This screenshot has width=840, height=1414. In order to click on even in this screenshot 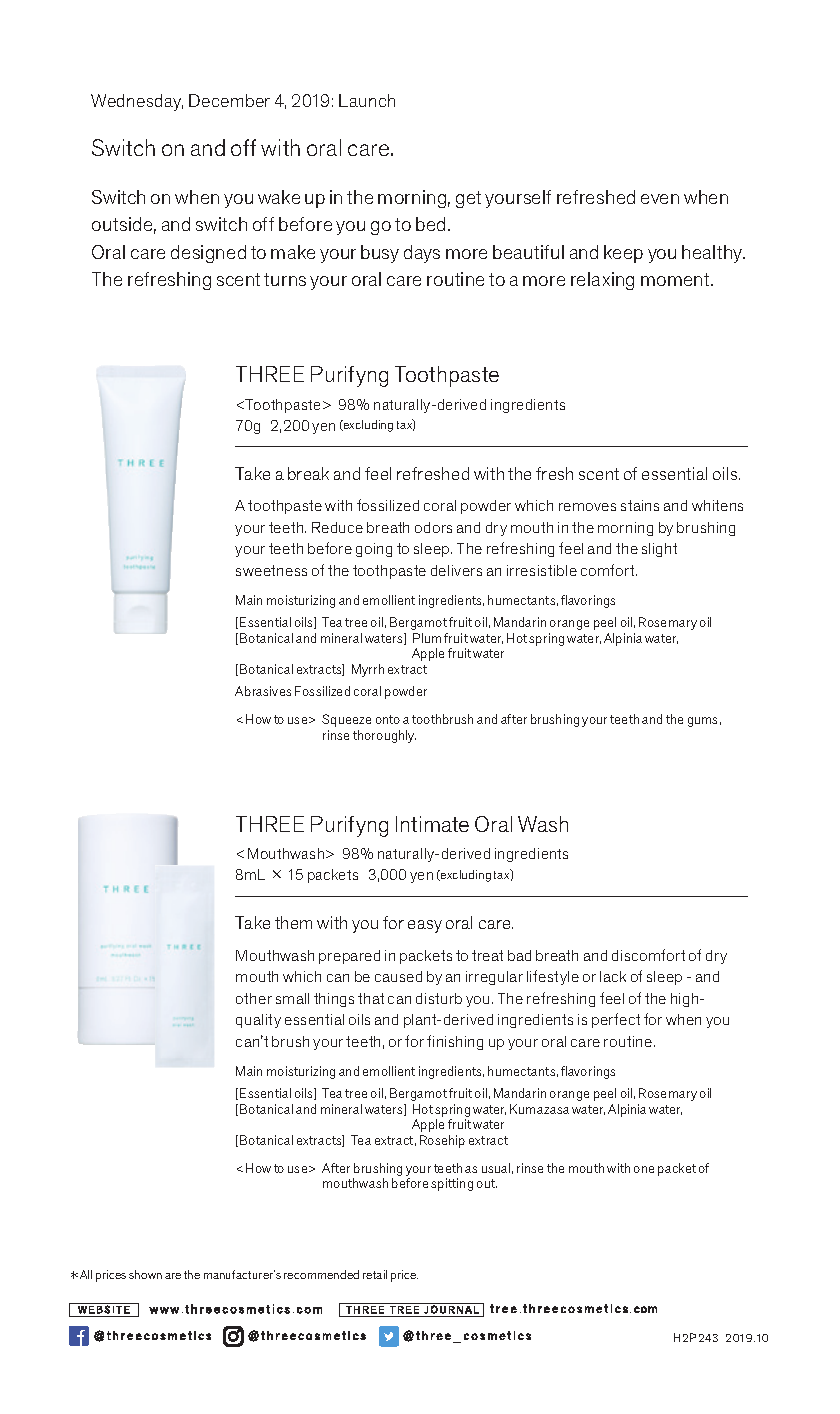, I will do `click(660, 199)`.
